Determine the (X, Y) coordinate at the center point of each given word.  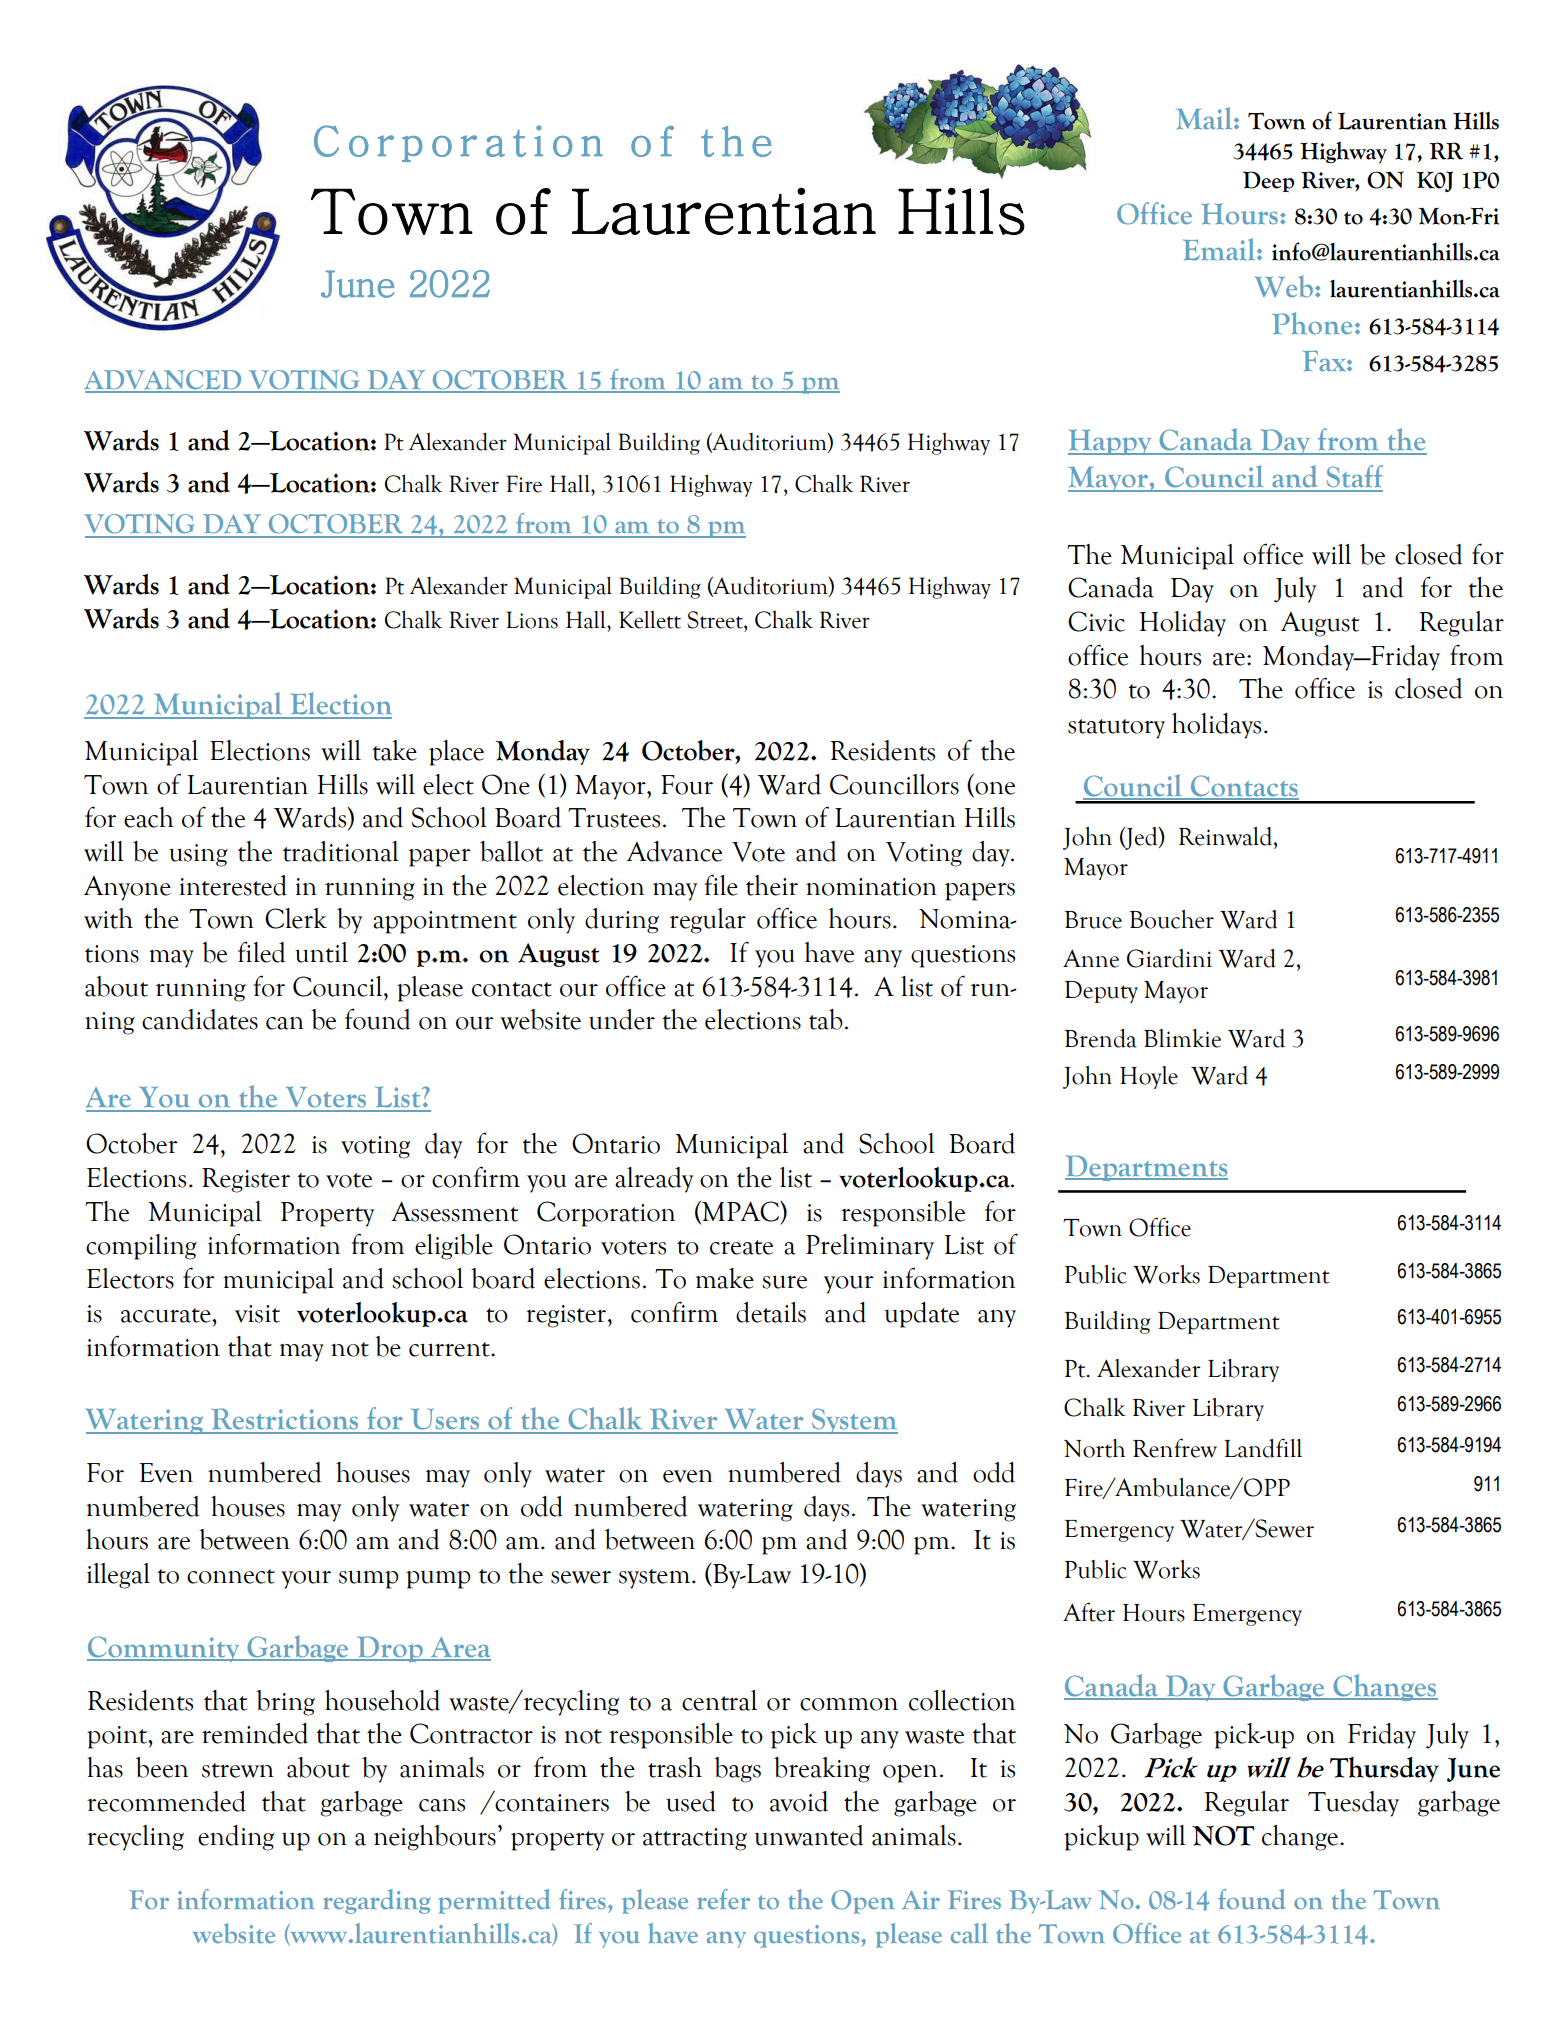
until (321, 952)
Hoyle (1149, 1077)
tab (826, 1019)
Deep (1268, 181)
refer (723, 1899)
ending (236, 1838)
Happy (1111, 442)
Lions (532, 620)
